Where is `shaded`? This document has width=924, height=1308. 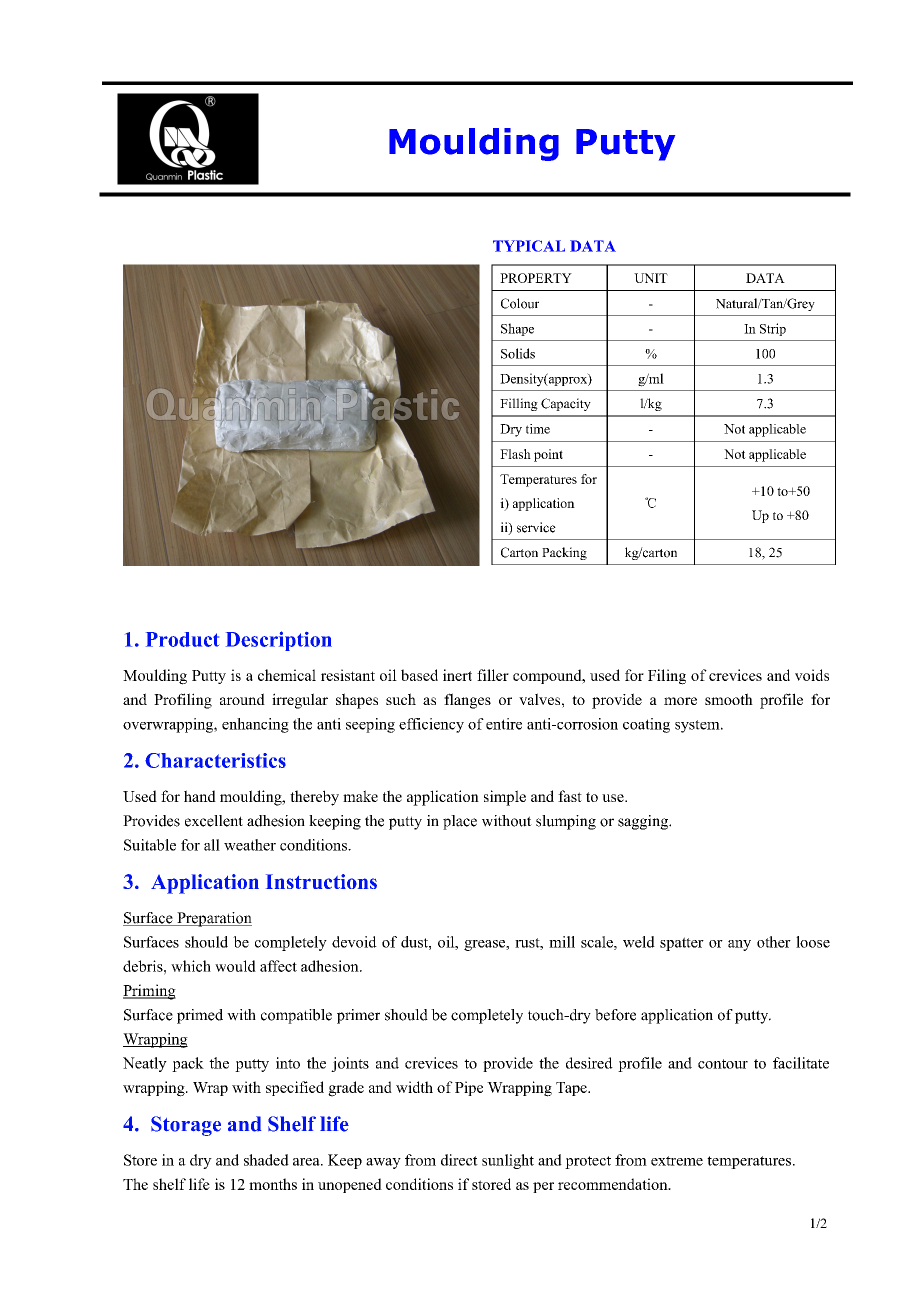
shaded is located at coordinates (266, 1160).
